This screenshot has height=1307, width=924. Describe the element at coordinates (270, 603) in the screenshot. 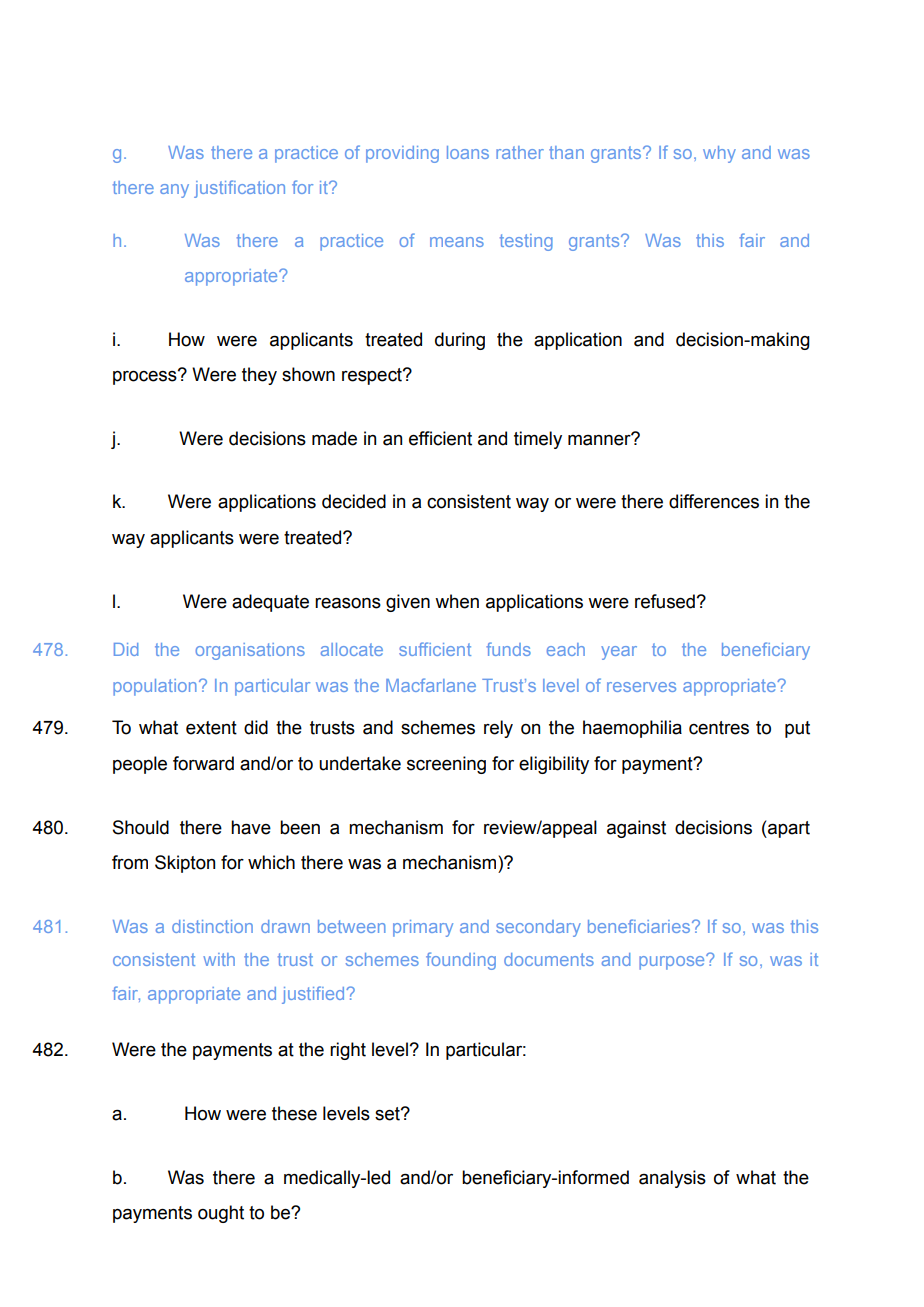

I see `adequate` at that location.
